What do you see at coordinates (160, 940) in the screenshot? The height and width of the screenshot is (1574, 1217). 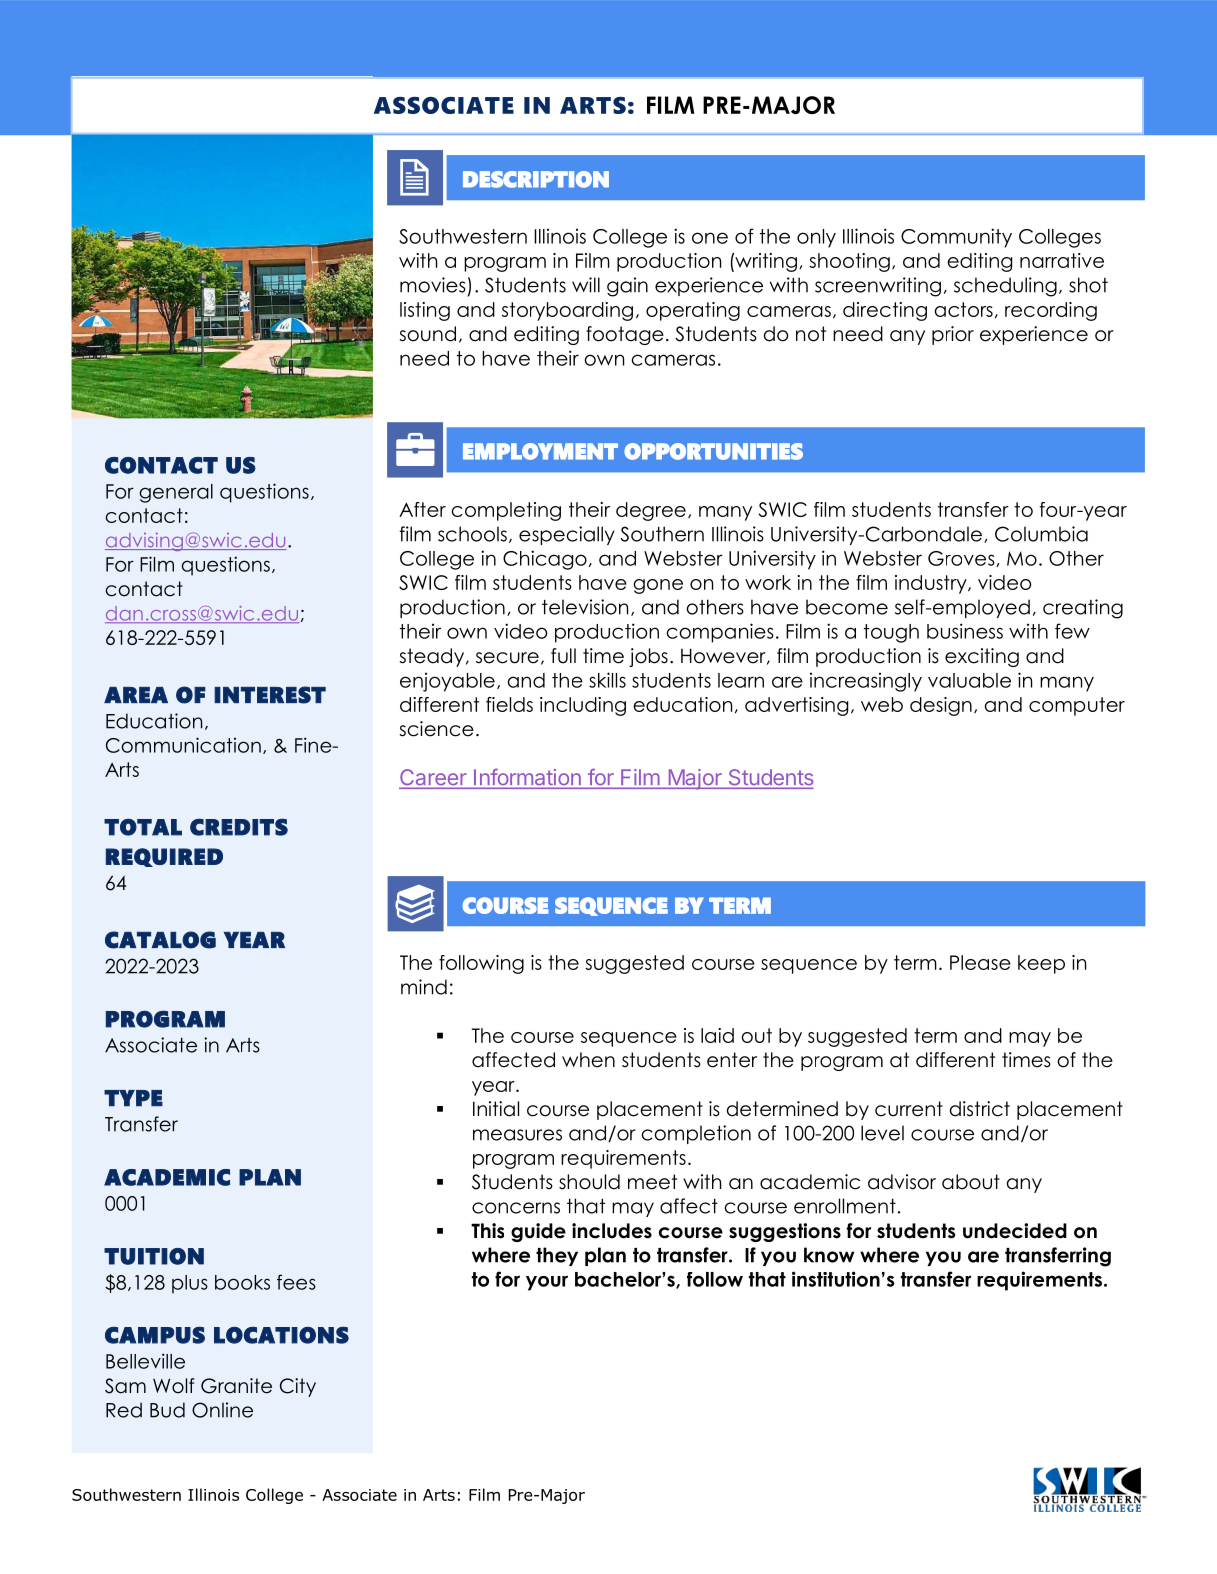 I see `CATALOG` at bounding box center [160, 940].
